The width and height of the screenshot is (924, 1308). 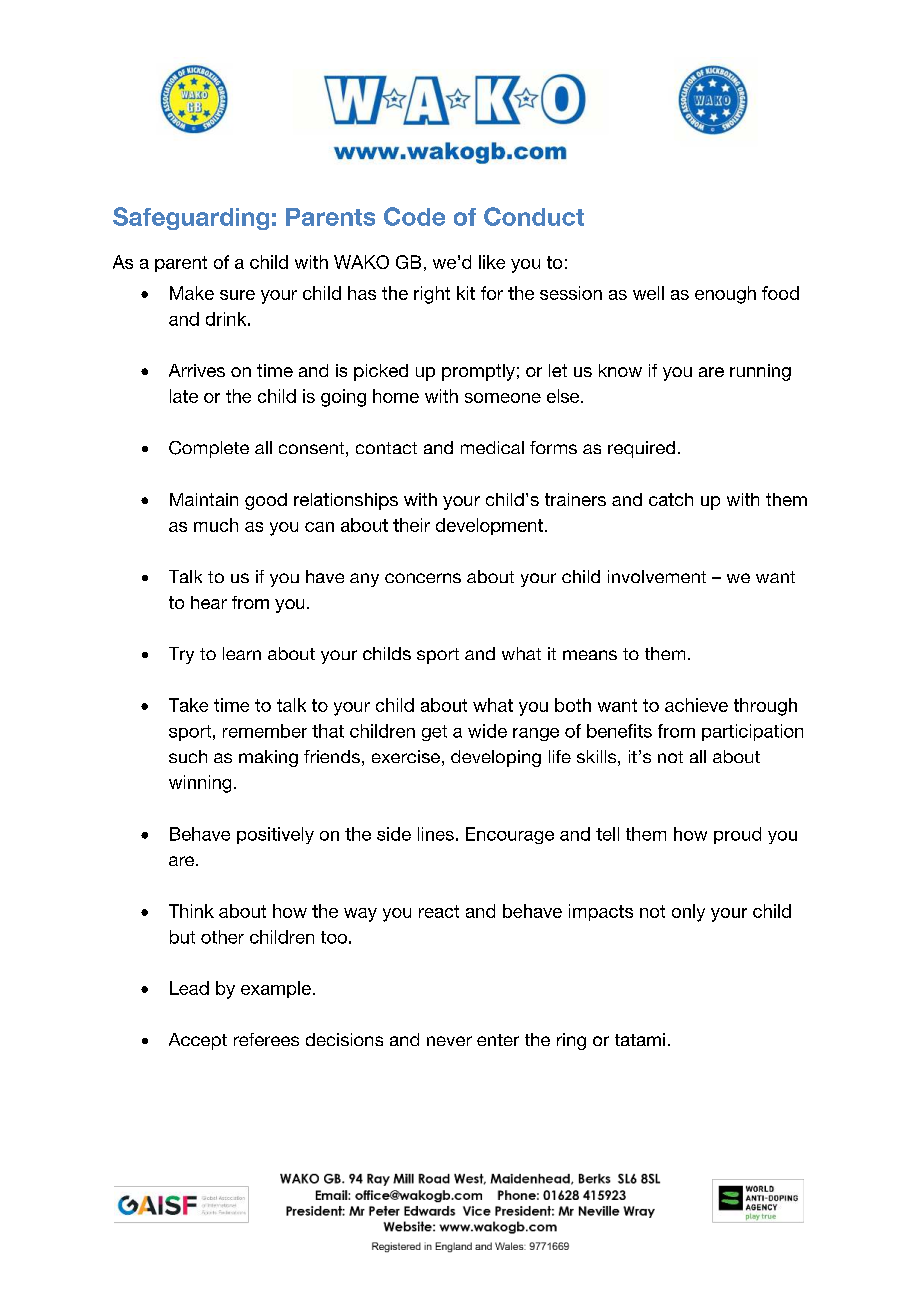 What do you see at coordinates (725, 295) in the screenshot?
I see `enough` at bounding box center [725, 295].
